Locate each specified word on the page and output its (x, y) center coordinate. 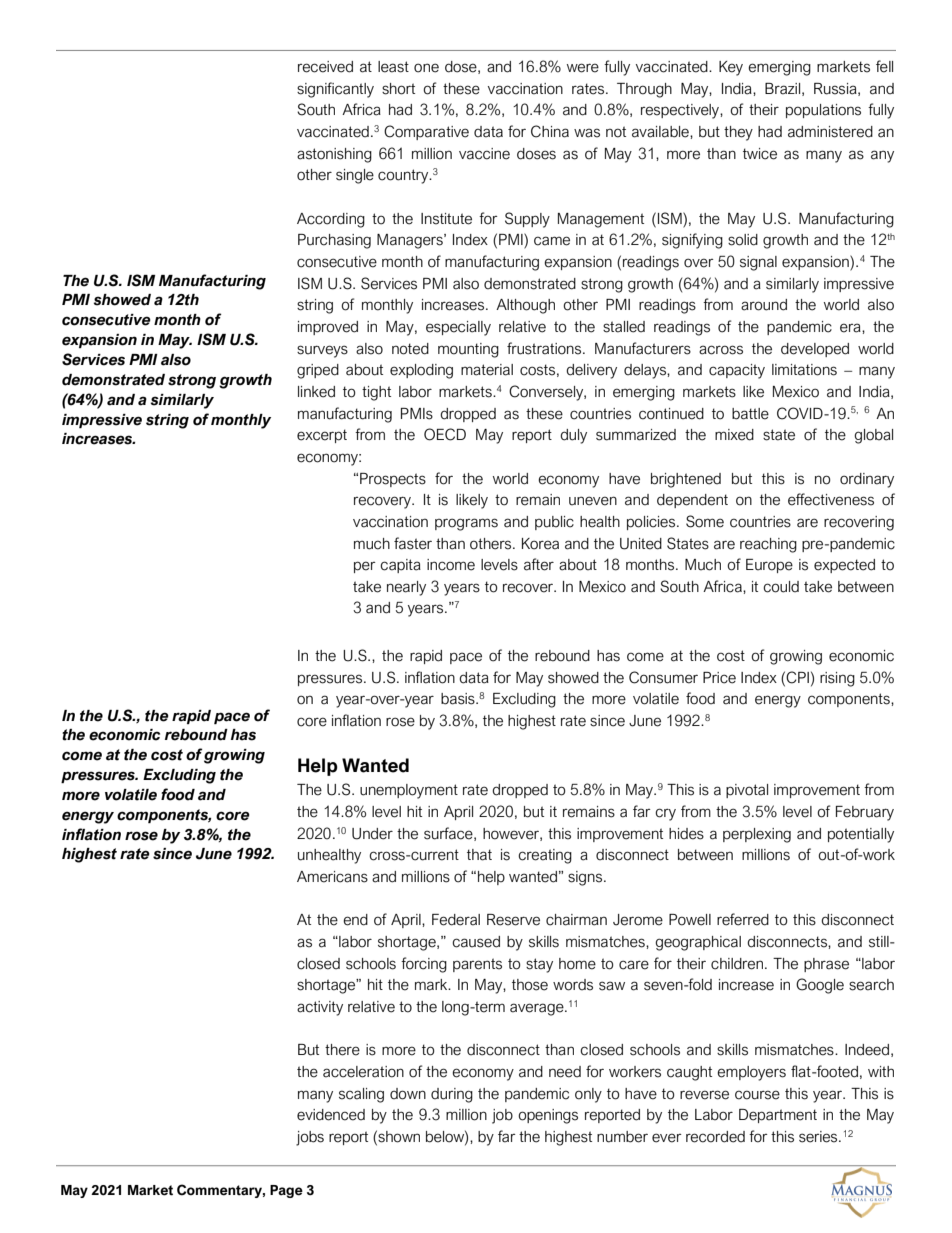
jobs (310, 1138)
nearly (406, 588)
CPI (797, 677)
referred (743, 919)
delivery (591, 371)
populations (823, 111)
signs (585, 878)
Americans (332, 877)
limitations (804, 370)
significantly (335, 90)
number (622, 1137)
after (539, 564)
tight (376, 393)
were (583, 68)
